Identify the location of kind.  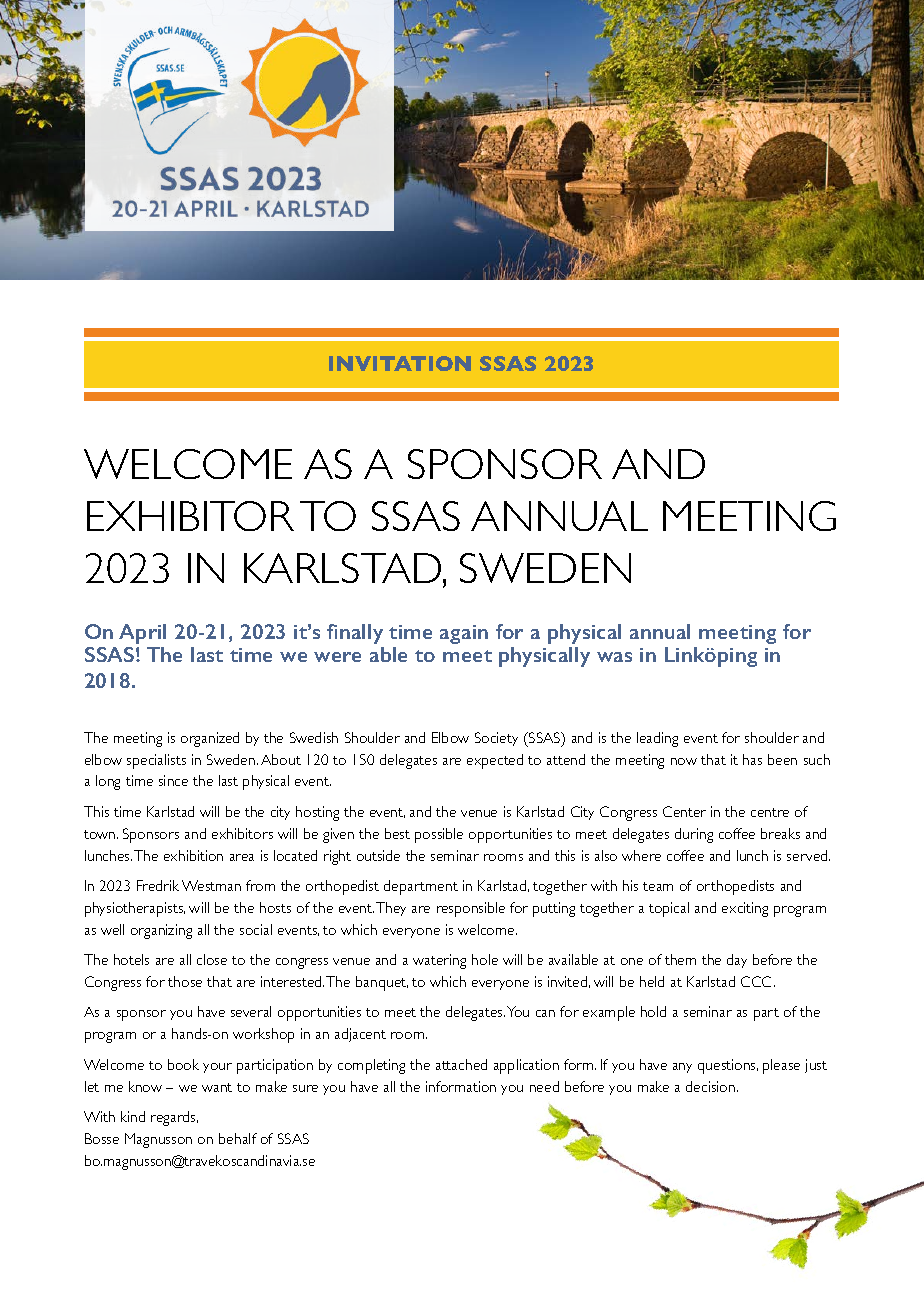
(133, 1116).
